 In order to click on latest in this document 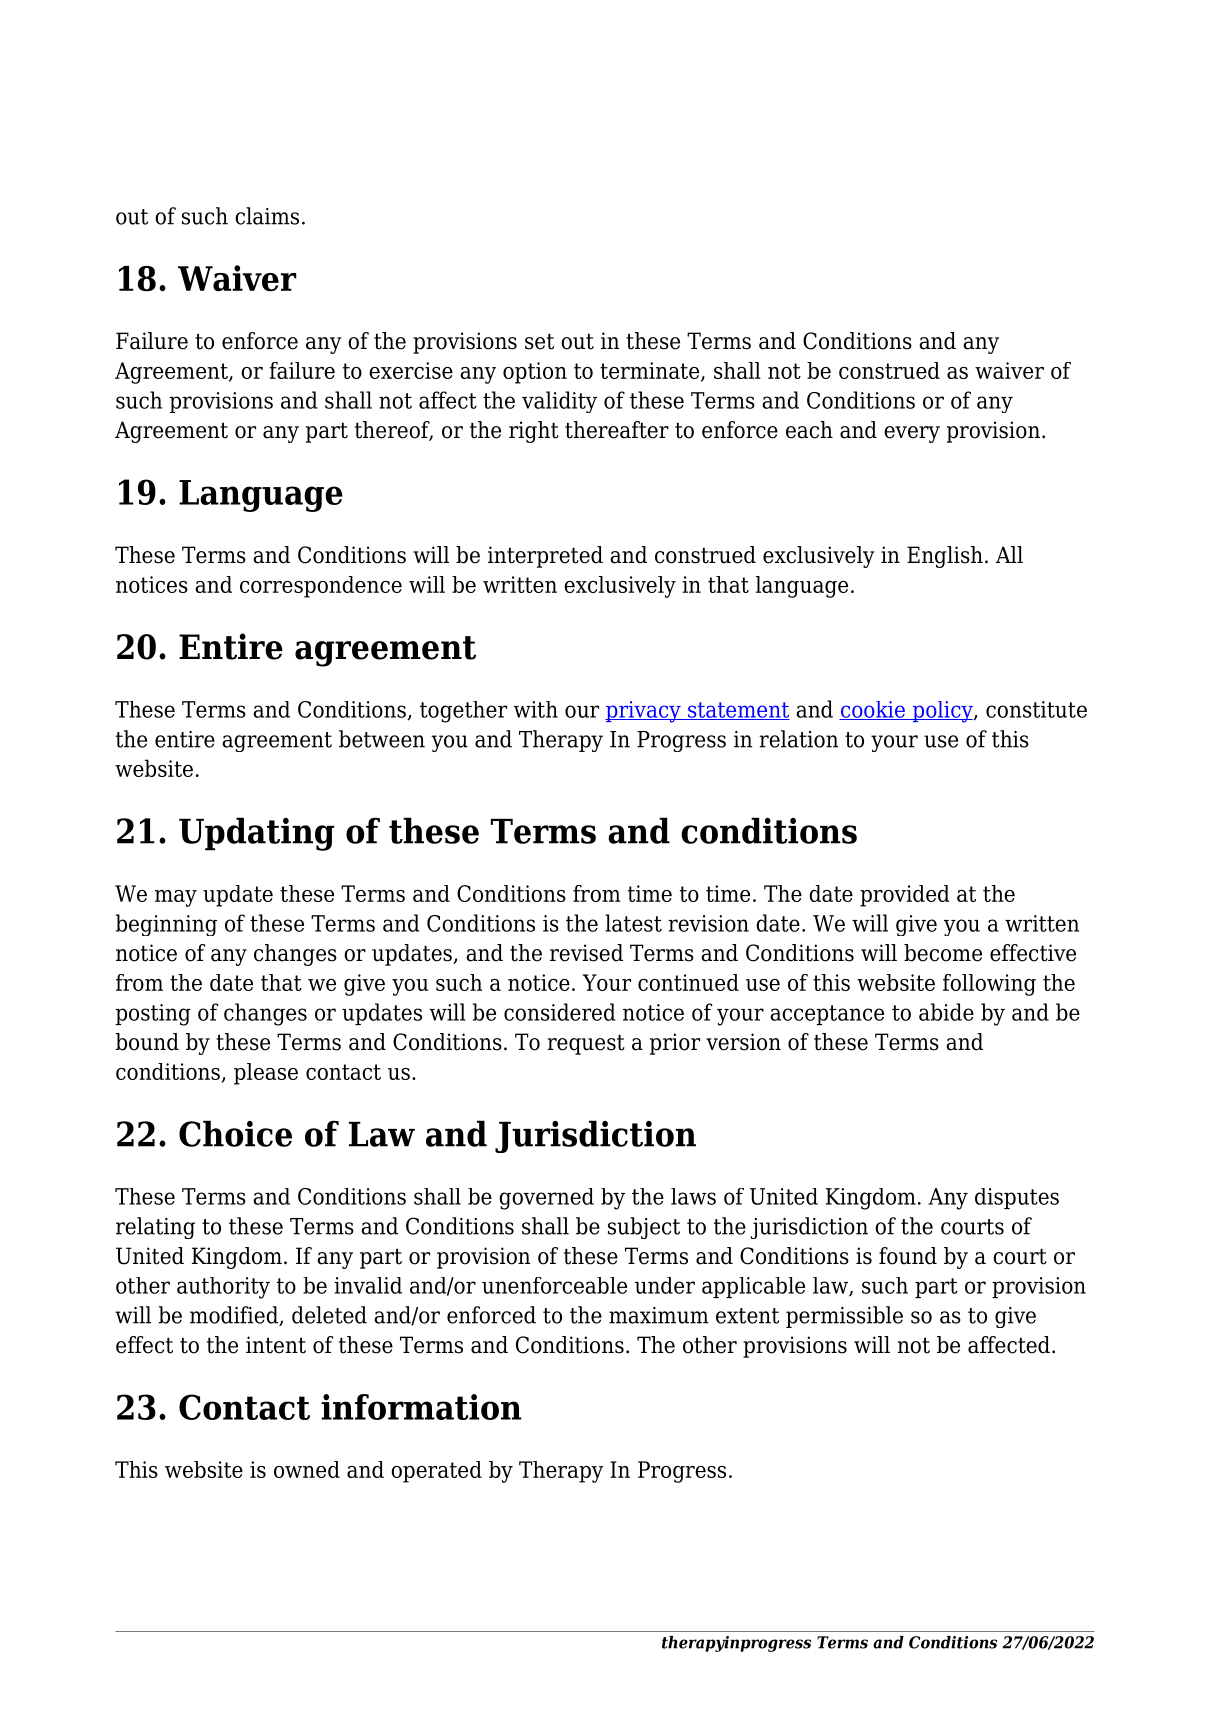, I will do `click(633, 923)`.
